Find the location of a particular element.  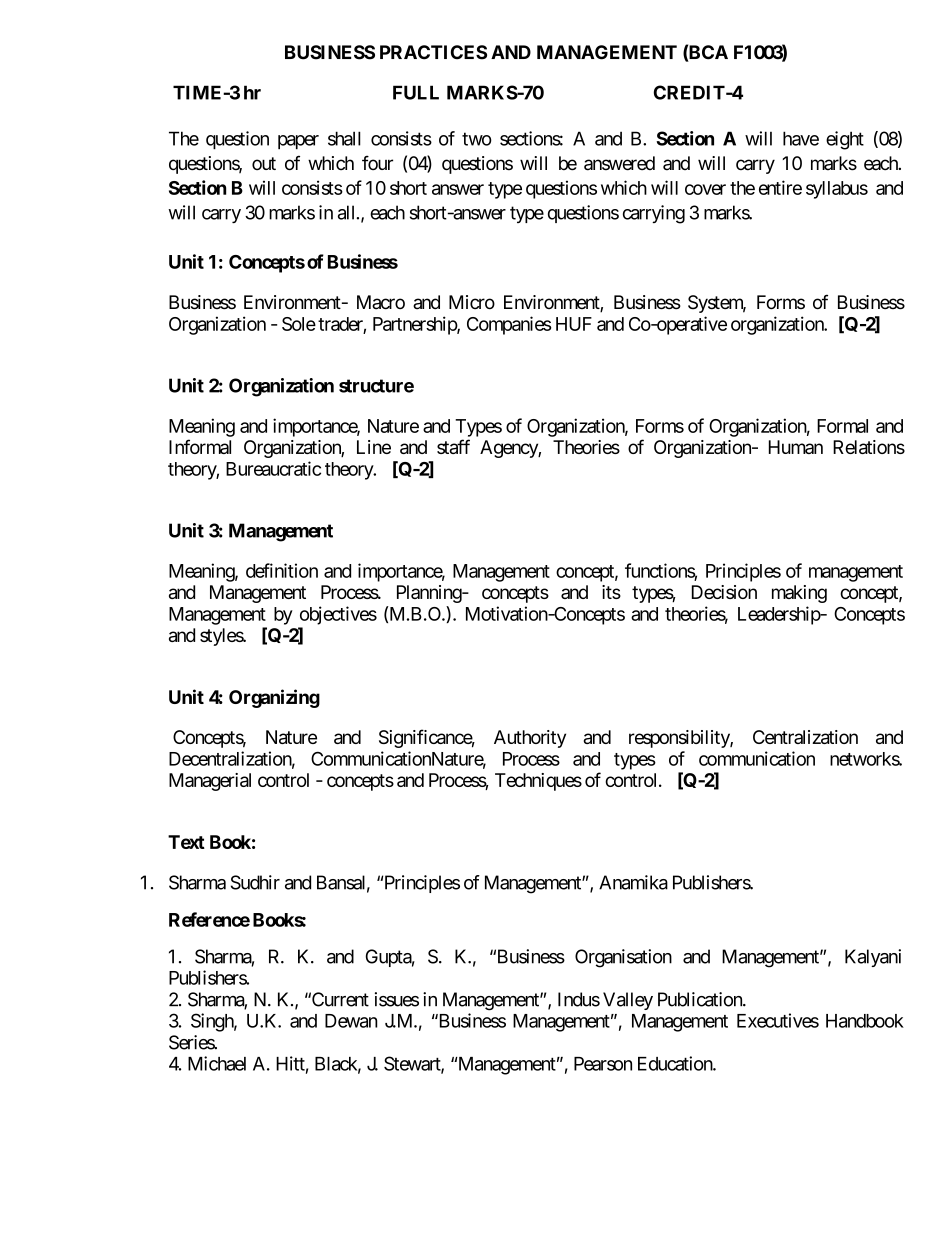

staff is located at coordinates (453, 446).
